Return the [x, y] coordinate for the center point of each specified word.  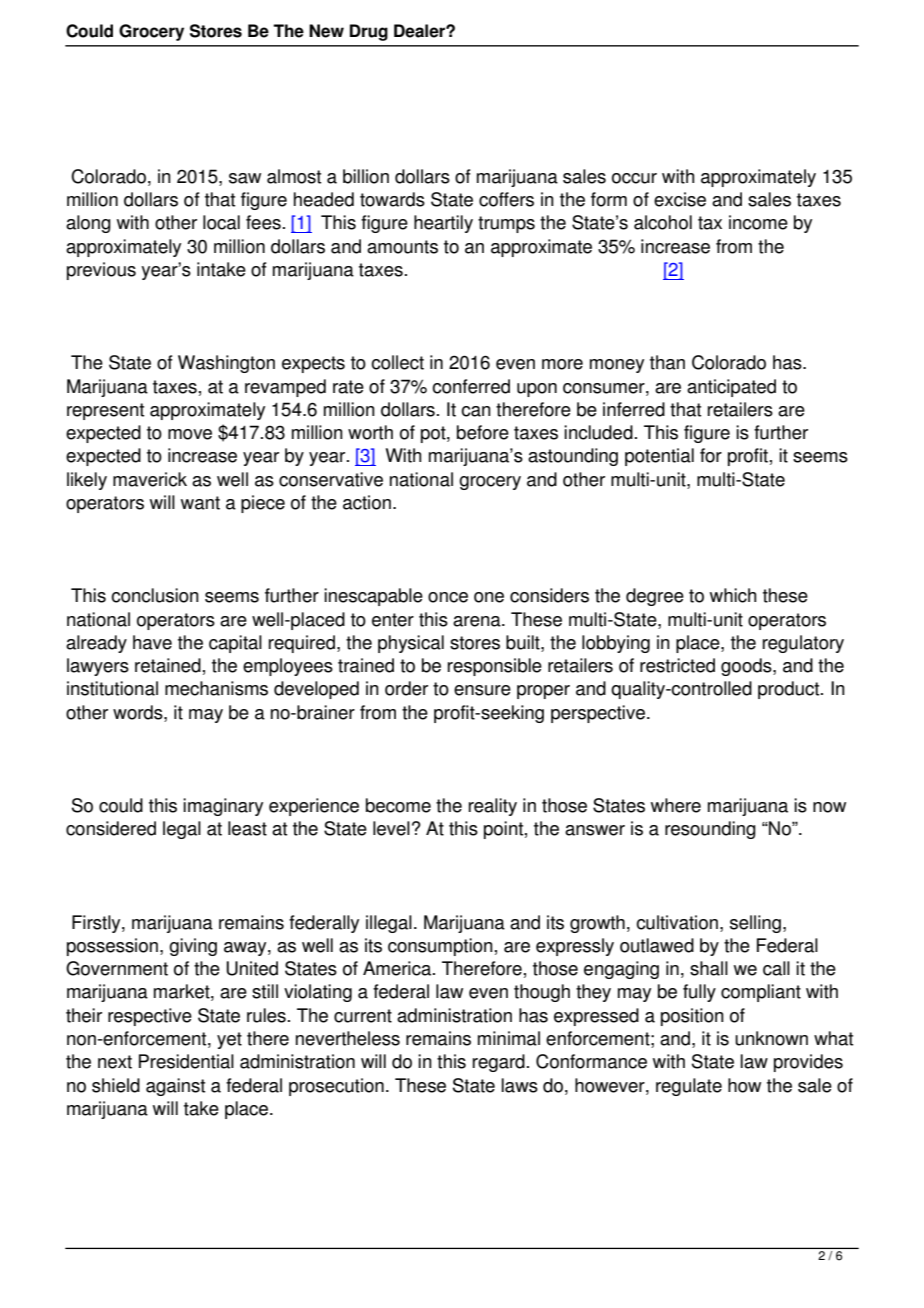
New [326, 31]
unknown [771, 1038]
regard [499, 1063]
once [448, 597]
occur [634, 178]
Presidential [186, 1061]
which [733, 595]
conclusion [155, 595]
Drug [369, 32]
